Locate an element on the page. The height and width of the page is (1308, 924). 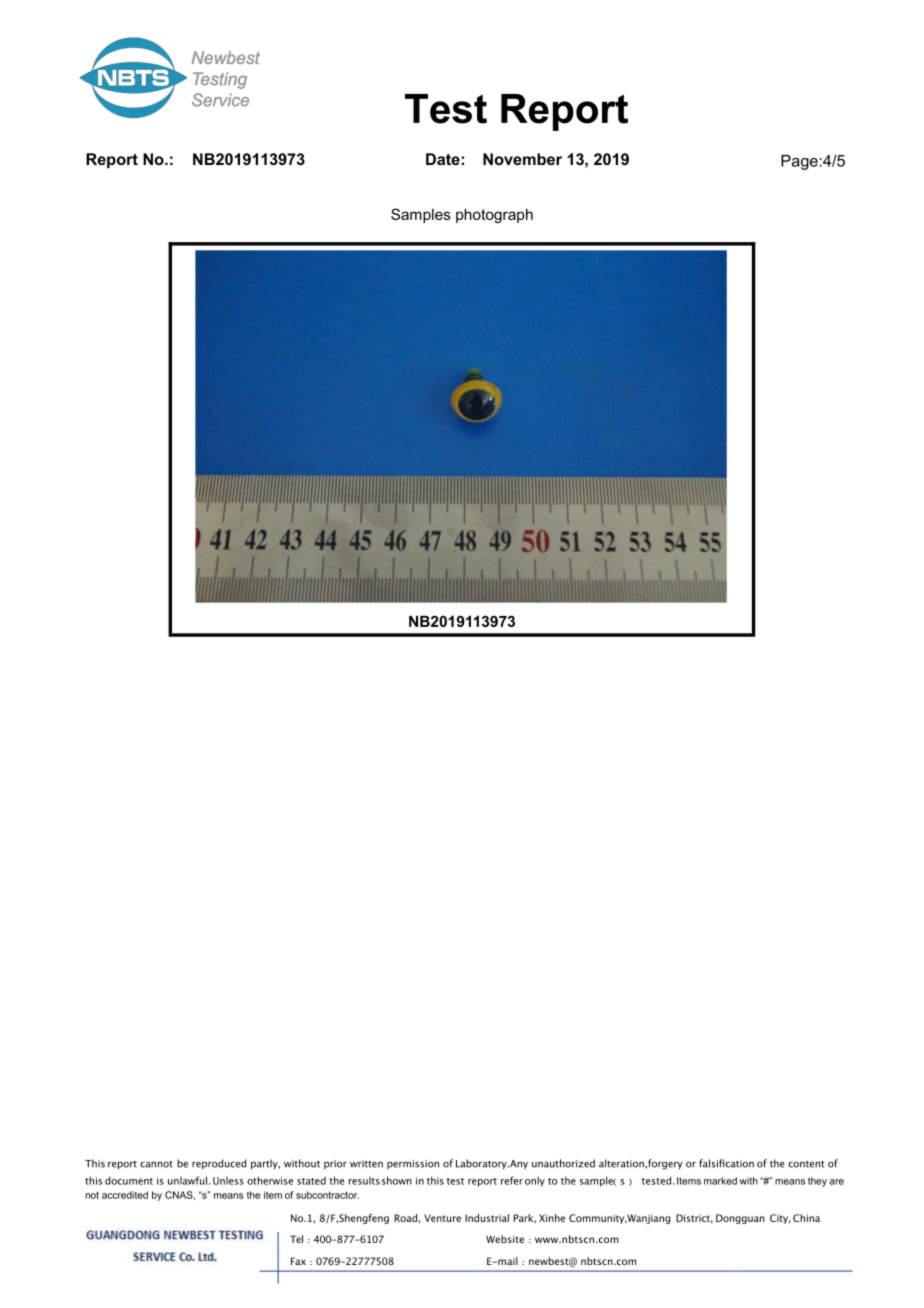
permission is located at coordinates (413, 1164).
